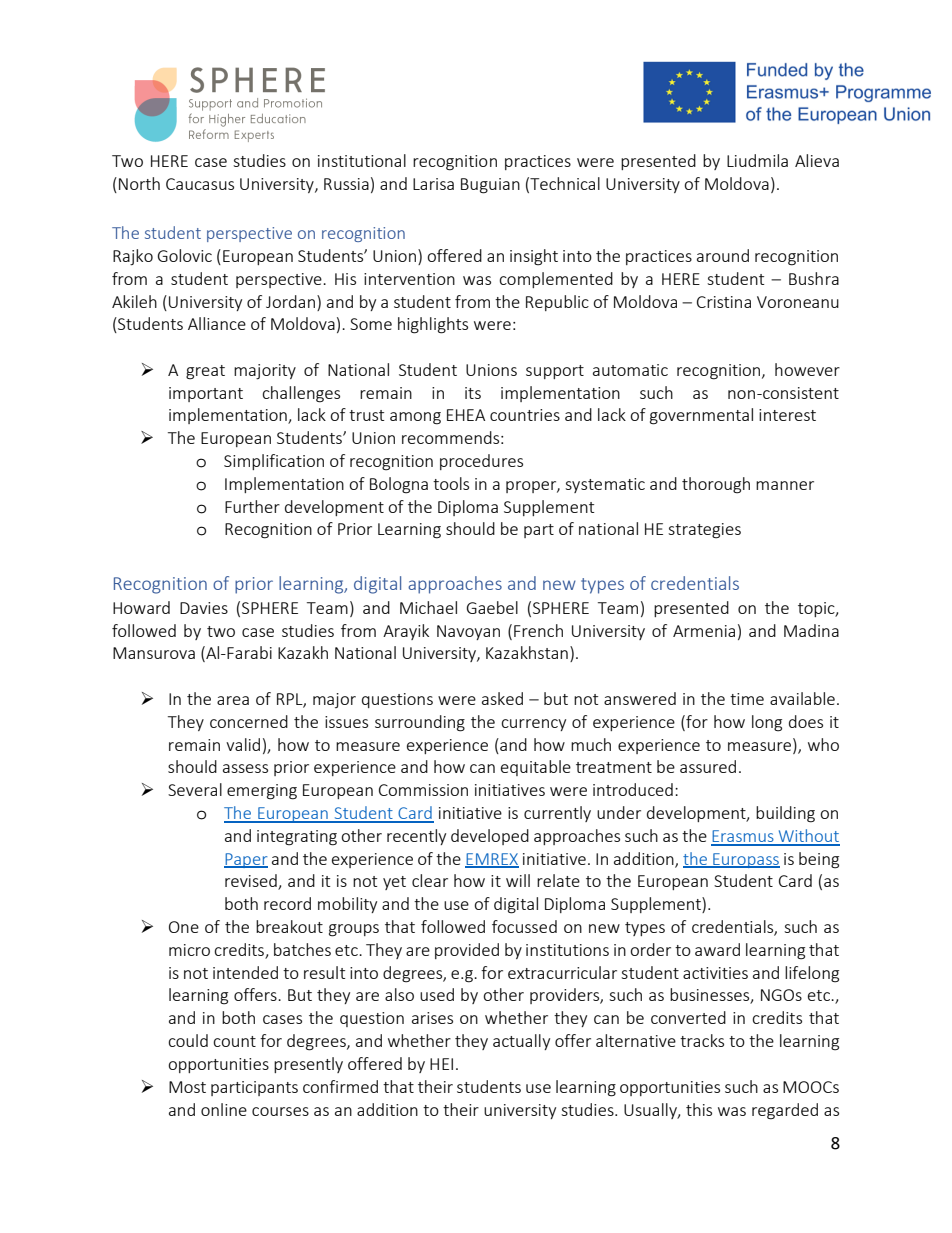  I want to click on this, so click(699, 1109).
